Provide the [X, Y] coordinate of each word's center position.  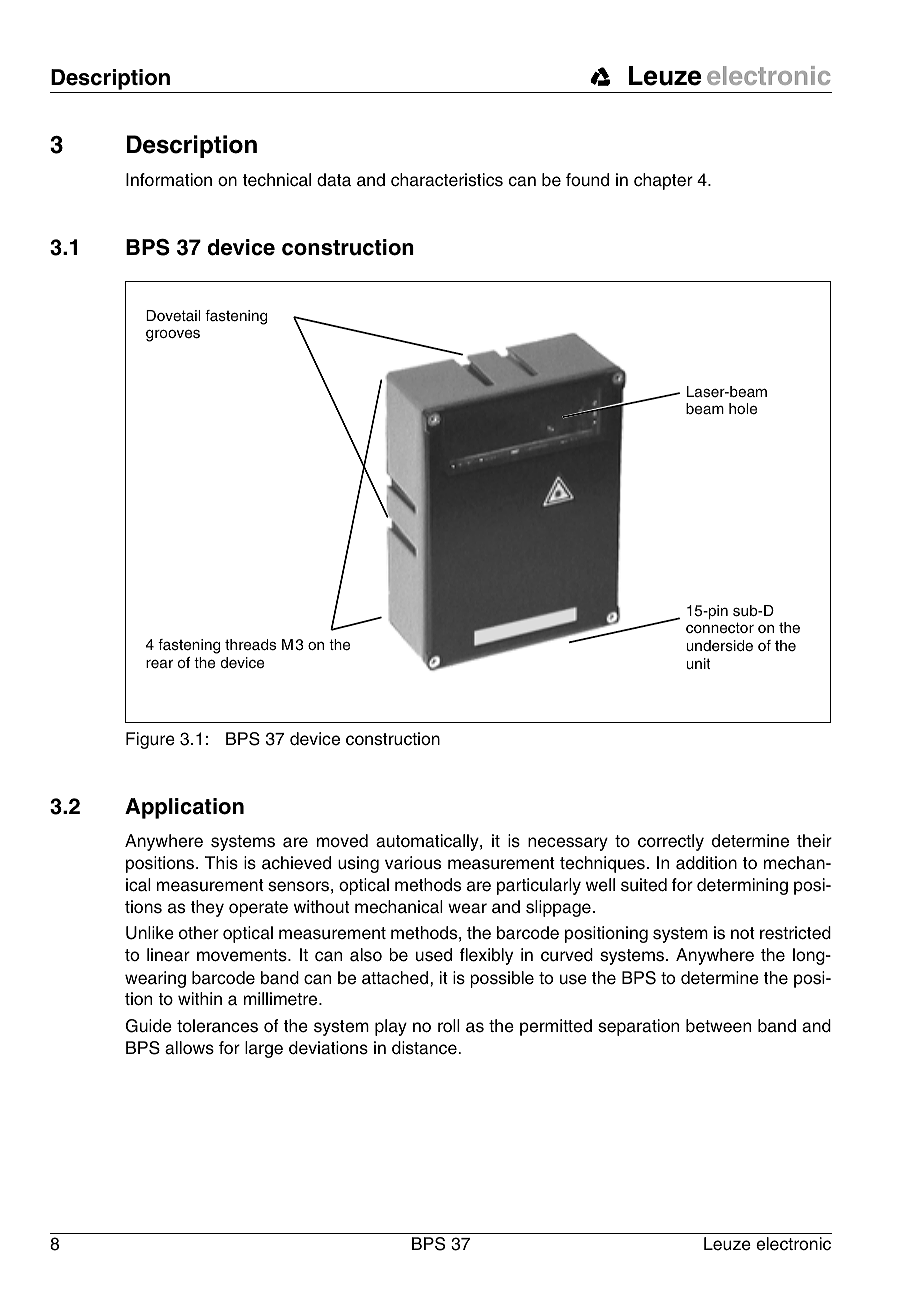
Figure [150, 740]
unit [698, 663]
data [334, 180]
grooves [173, 335]
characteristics [447, 180]
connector [720, 628]
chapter [663, 181]
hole [743, 409]
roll [449, 1025]
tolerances [217, 1026]
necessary [568, 844]
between [718, 1026]
